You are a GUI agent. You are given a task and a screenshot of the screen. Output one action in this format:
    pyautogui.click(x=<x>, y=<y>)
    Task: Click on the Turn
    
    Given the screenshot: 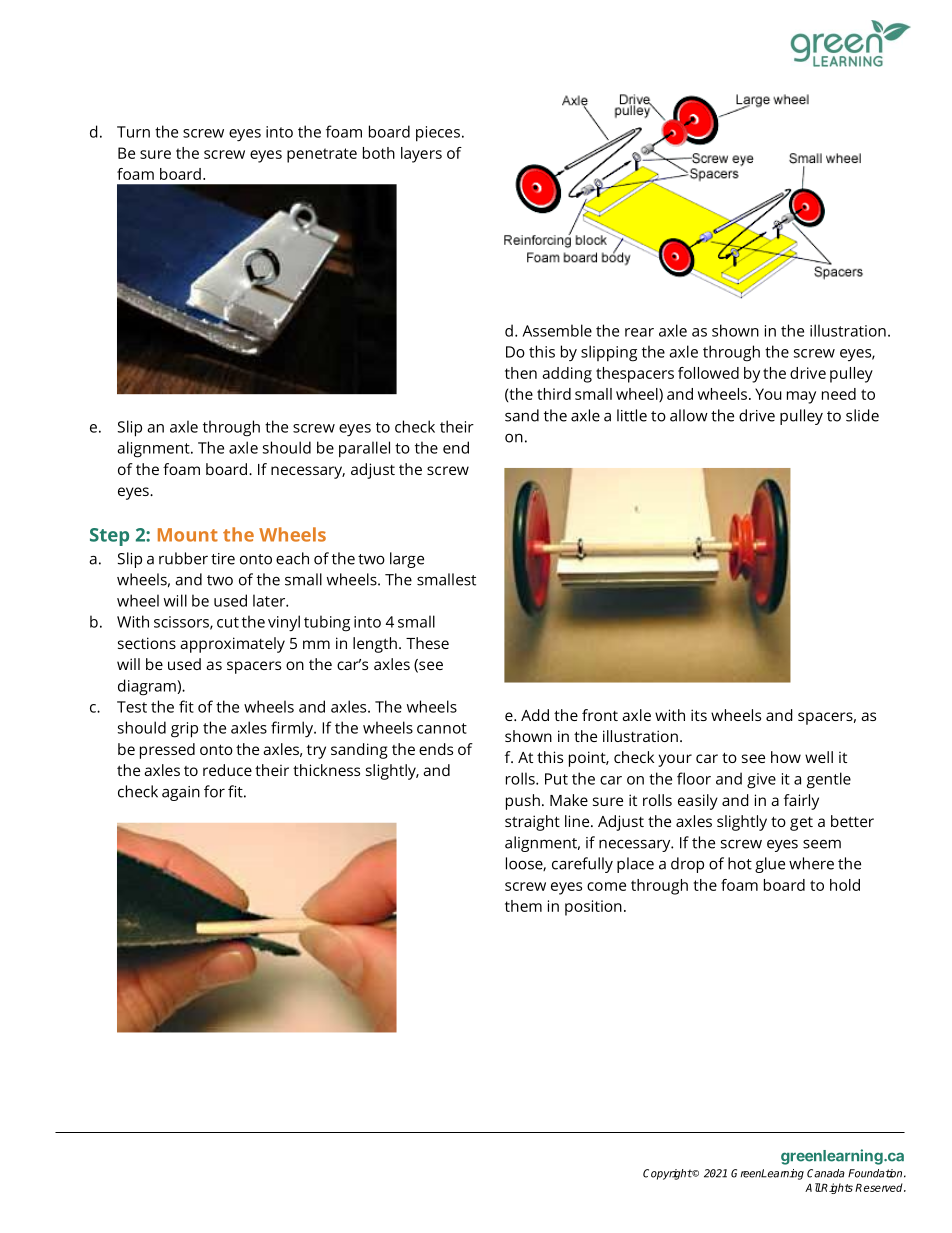 What is the action you would take?
    pyautogui.click(x=133, y=132)
